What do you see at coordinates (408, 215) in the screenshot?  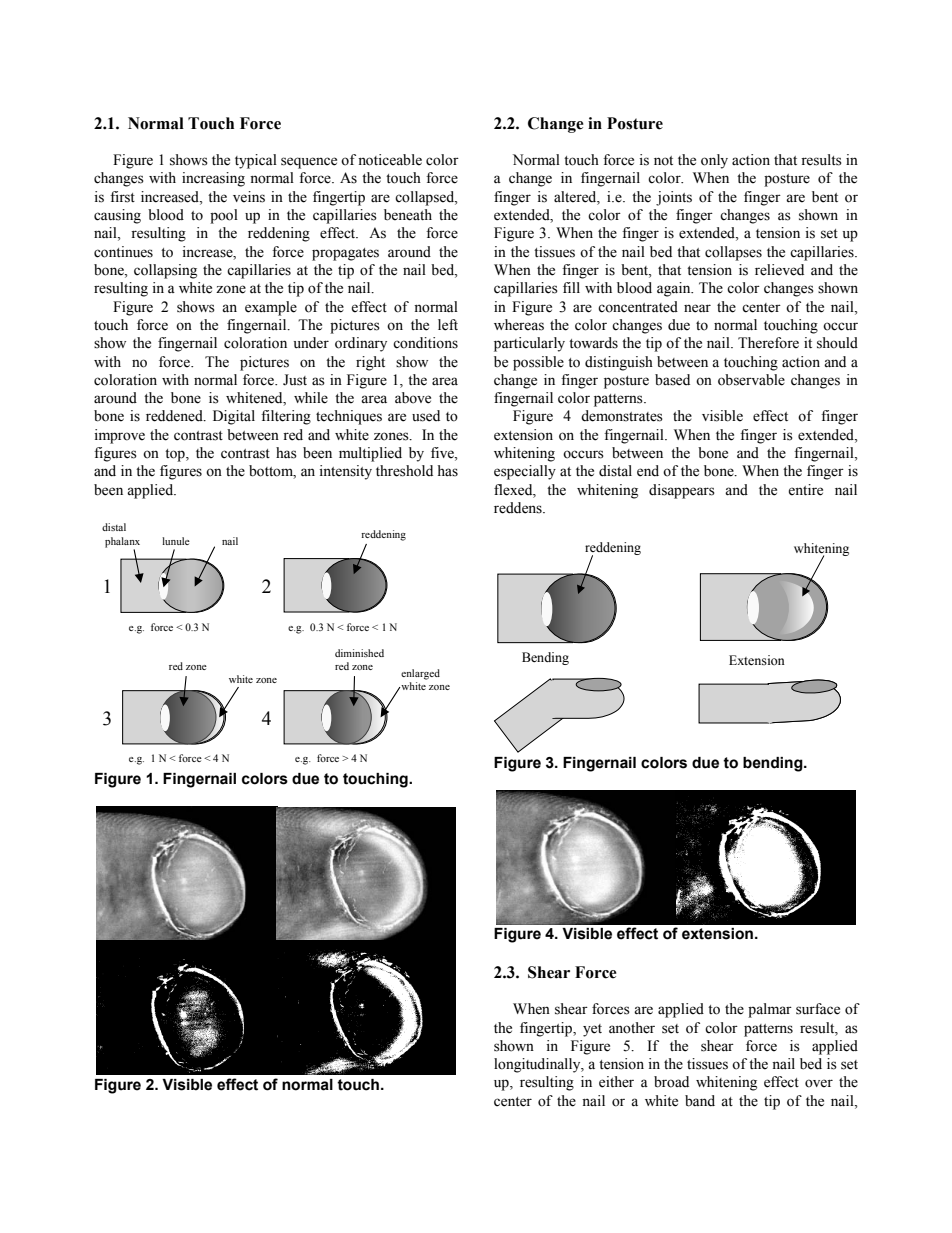 I see `beneath` at bounding box center [408, 215].
